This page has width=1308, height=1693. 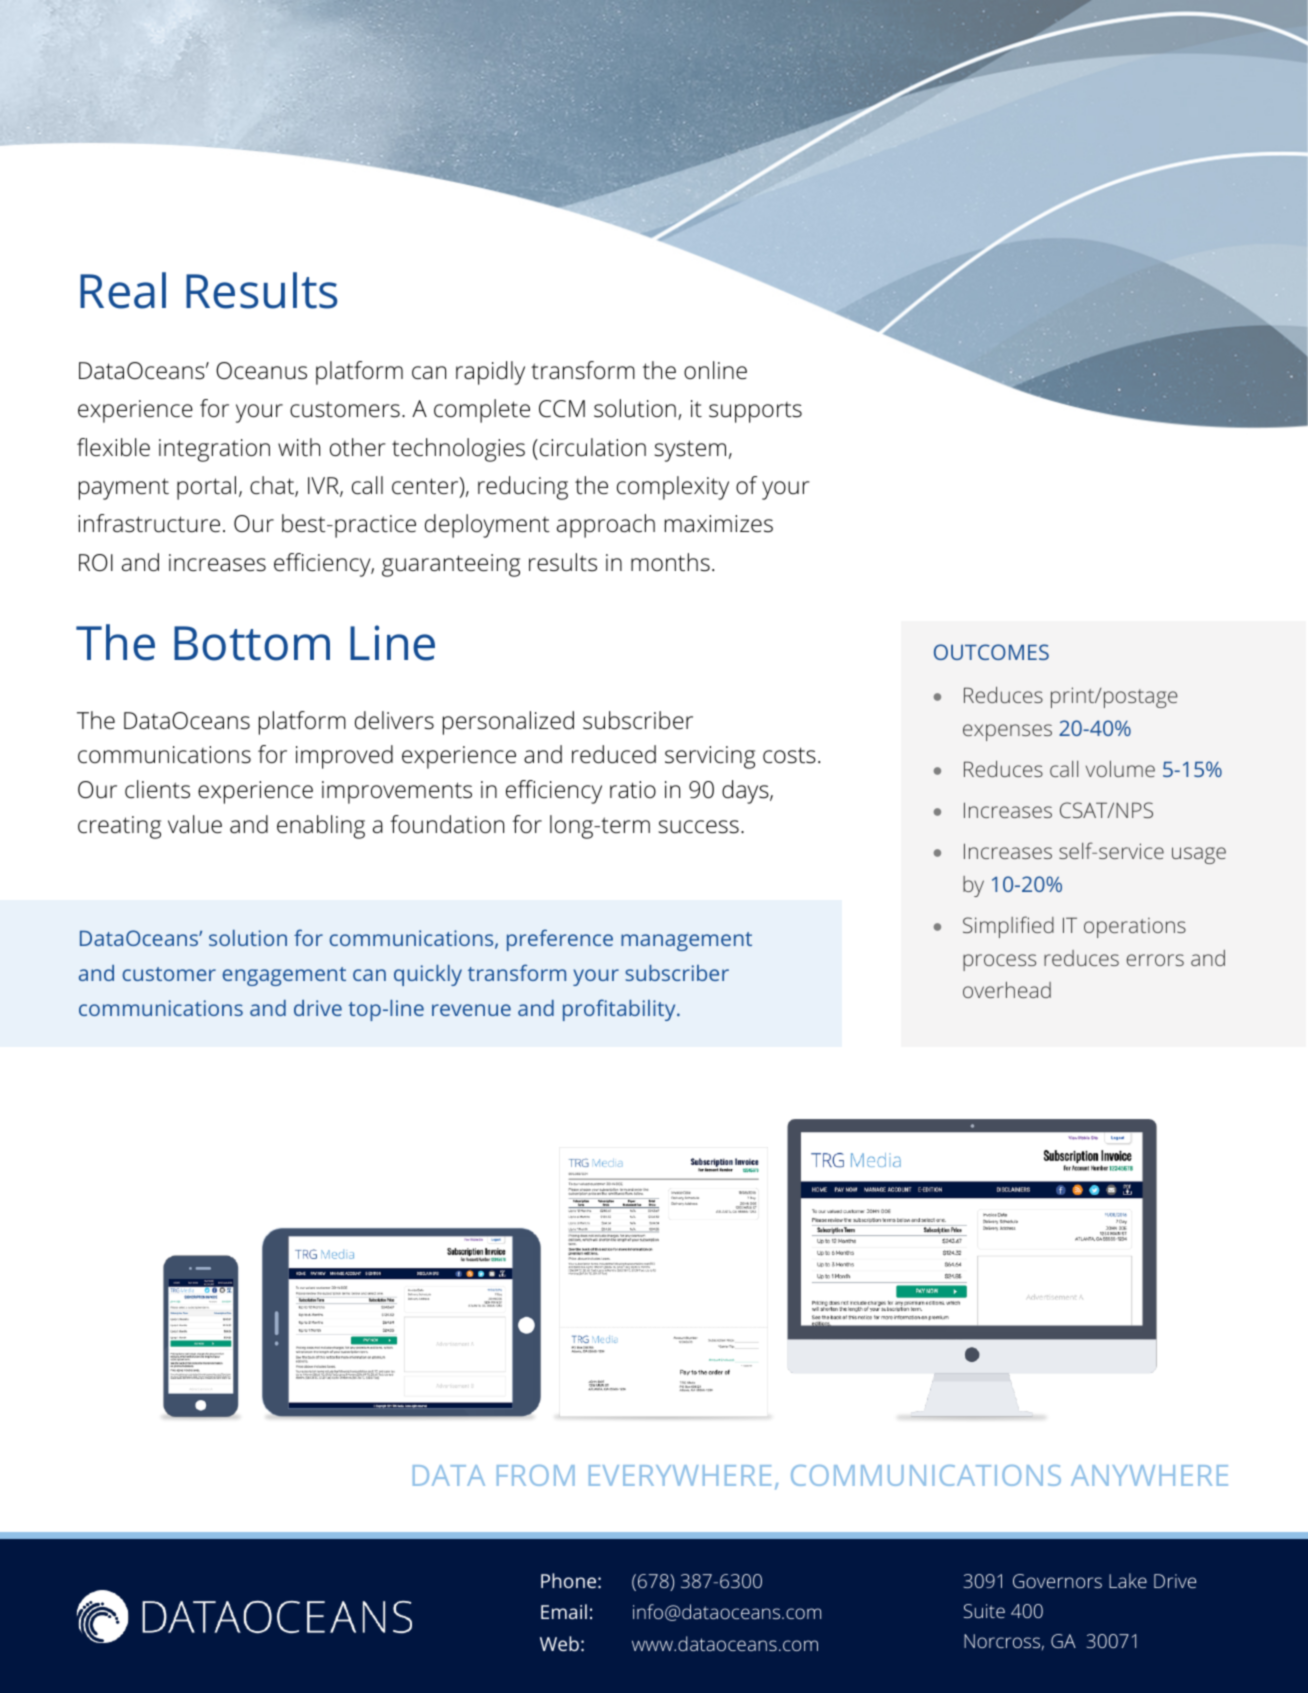 What do you see at coordinates (991, 652) in the page?
I see `OUTCOMES` at bounding box center [991, 652].
